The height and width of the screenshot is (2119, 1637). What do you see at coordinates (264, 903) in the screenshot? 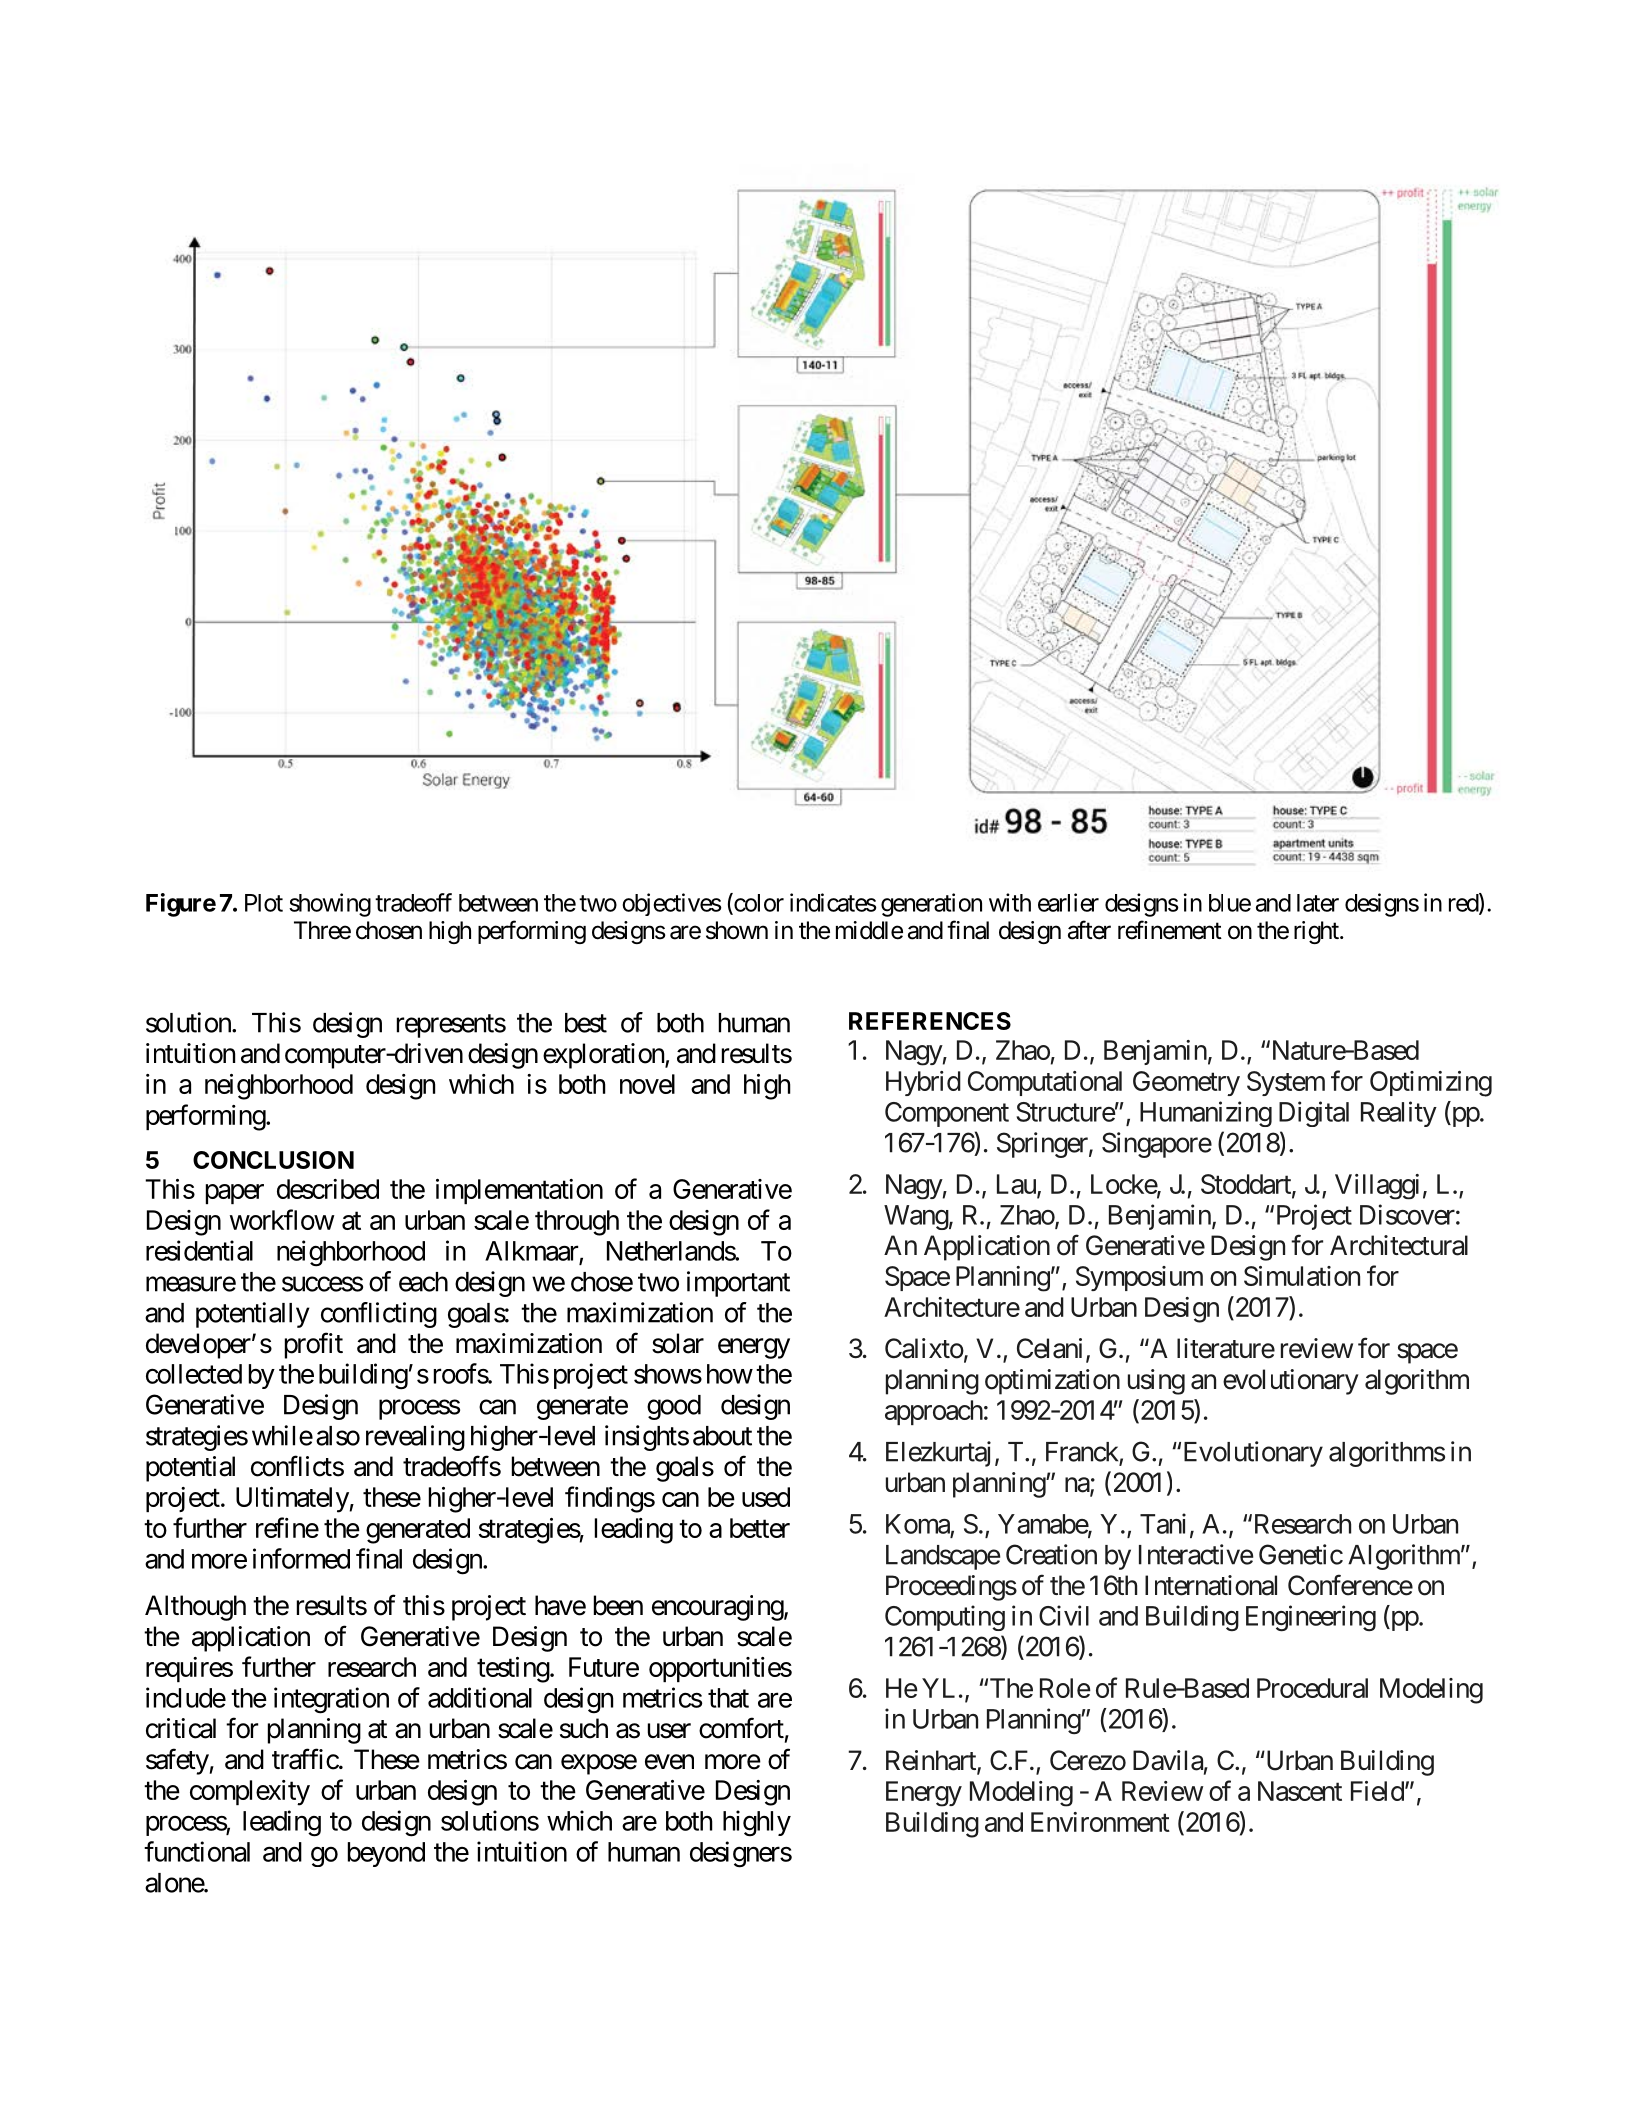
I see `Plot` at bounding box center [264, 903].
